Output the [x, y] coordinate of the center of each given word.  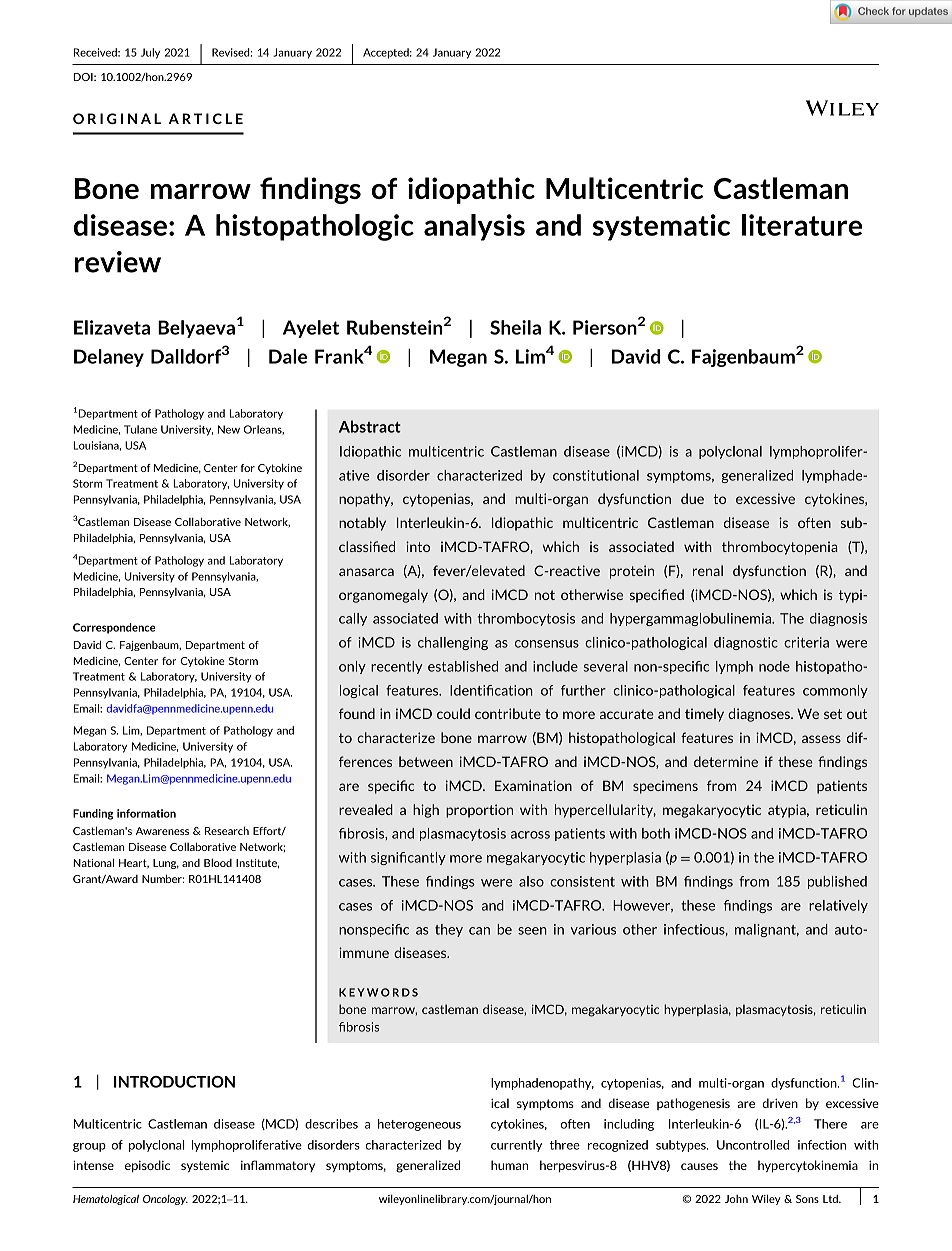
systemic [205, 1166]
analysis [474, 227]
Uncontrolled [753, 1145]
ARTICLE [206, 118]
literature [802, 225]
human [509, 1165]
